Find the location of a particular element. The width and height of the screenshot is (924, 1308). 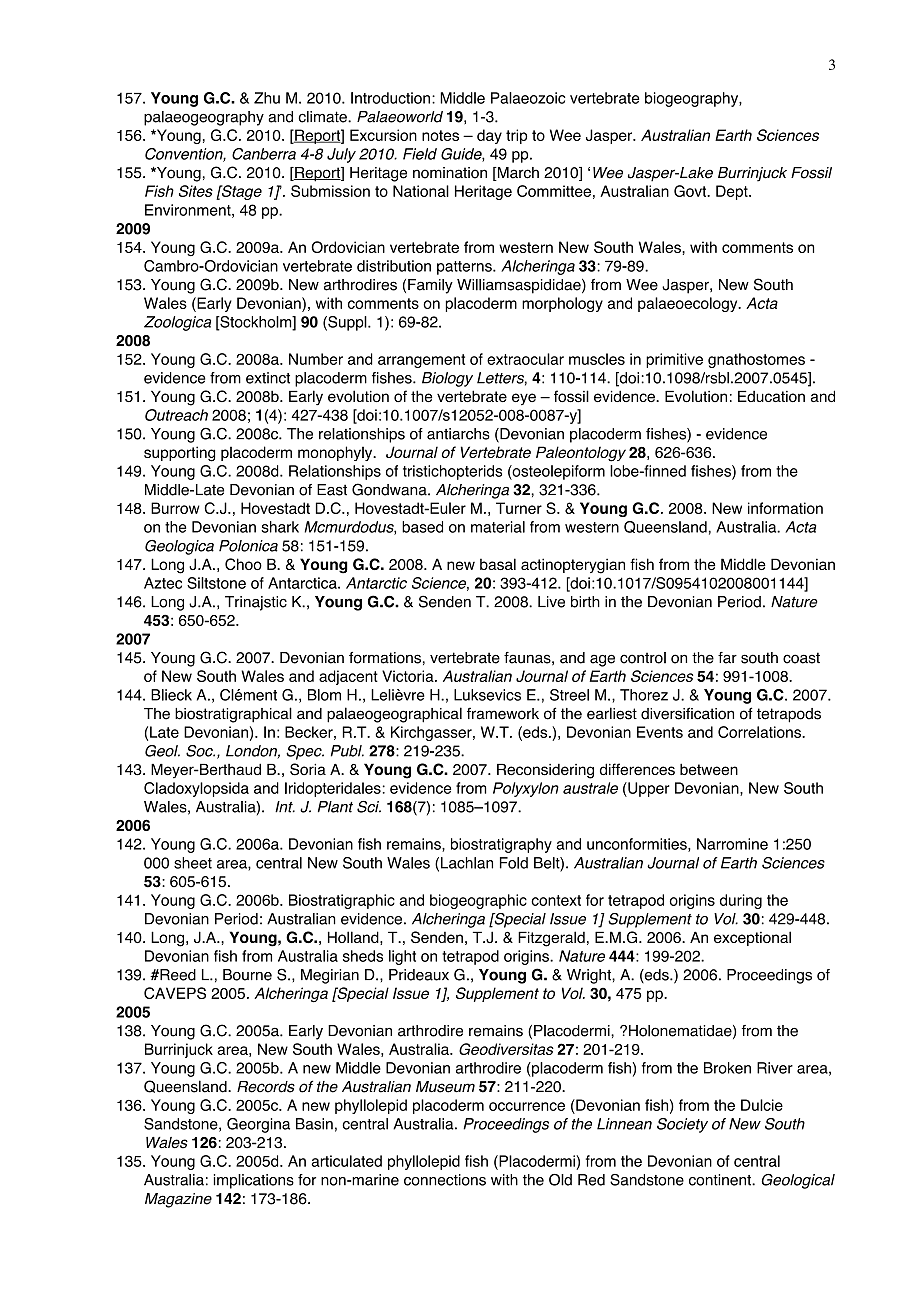

Bourne is located at coordinates (247, 975).
